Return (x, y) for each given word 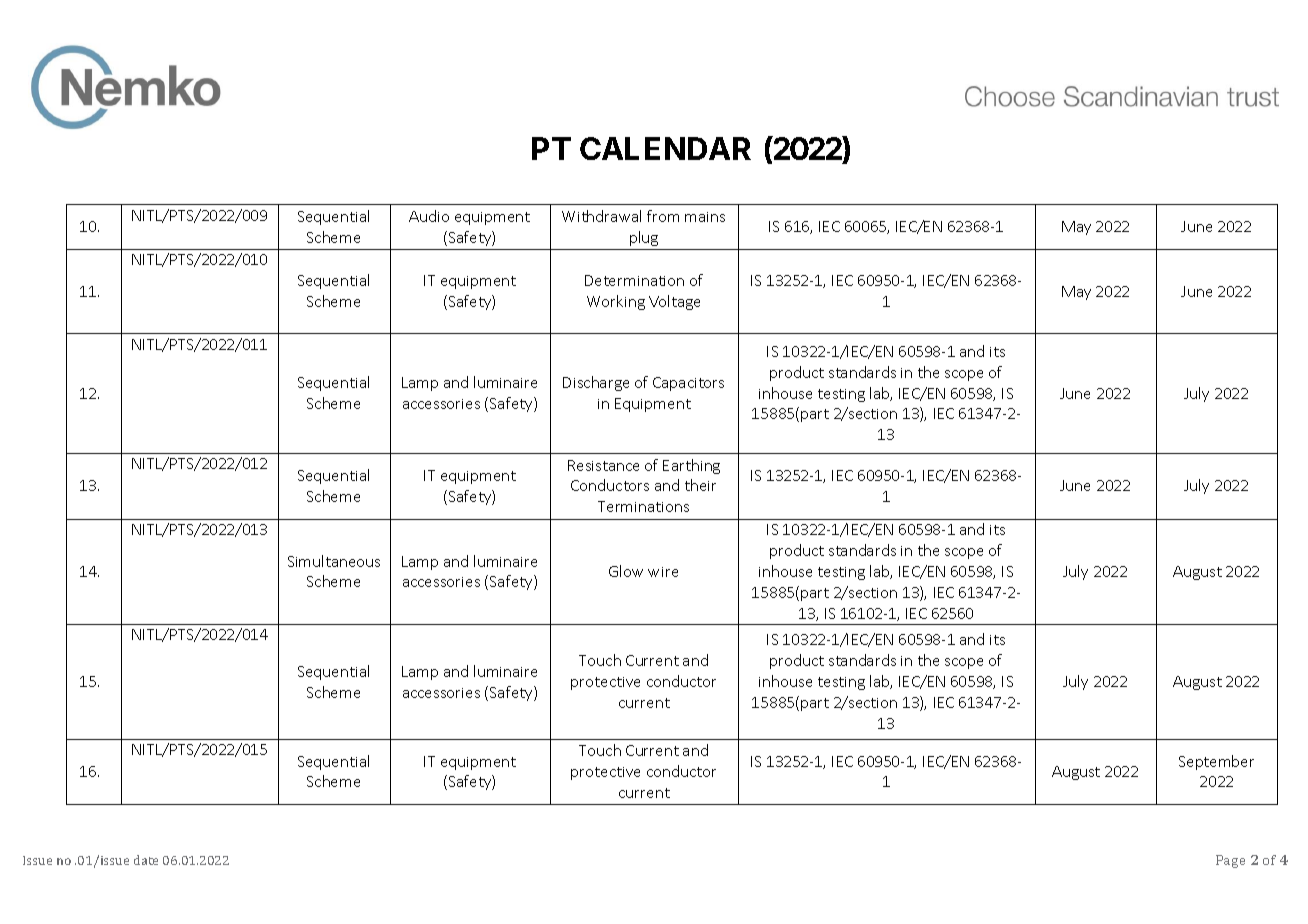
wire (663, 572)
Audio (429, 216)
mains (705, 217)
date (146, 860)
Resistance (603, 465)
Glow (626, 571)
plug (644, 238)
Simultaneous (334, 561)
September (1216, 762)
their (700, 485)
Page (1230, 861)
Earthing (691, 466)
